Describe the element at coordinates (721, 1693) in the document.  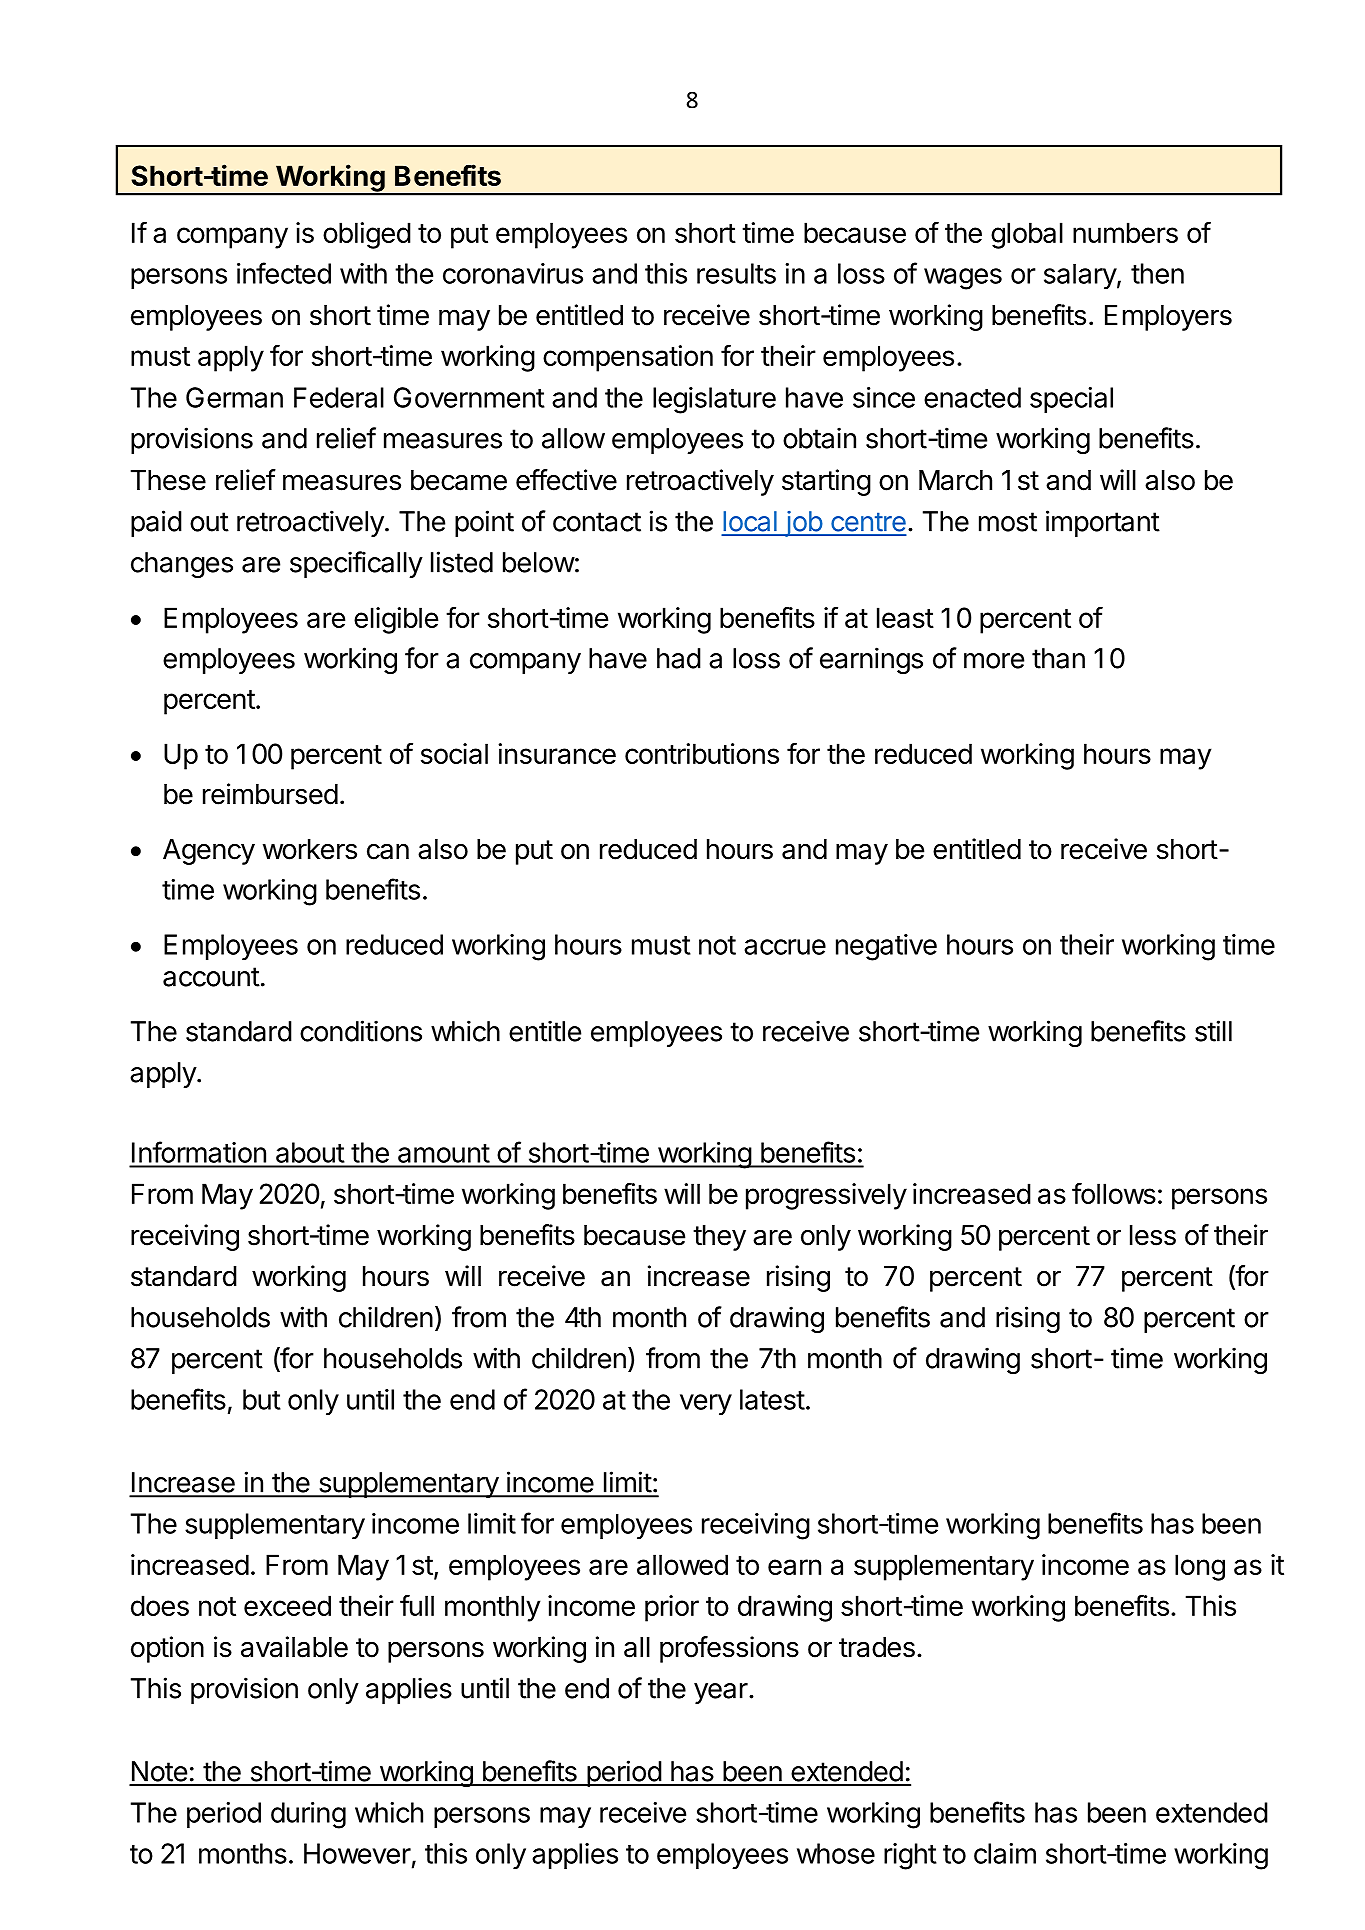
I see `year` at that location.
